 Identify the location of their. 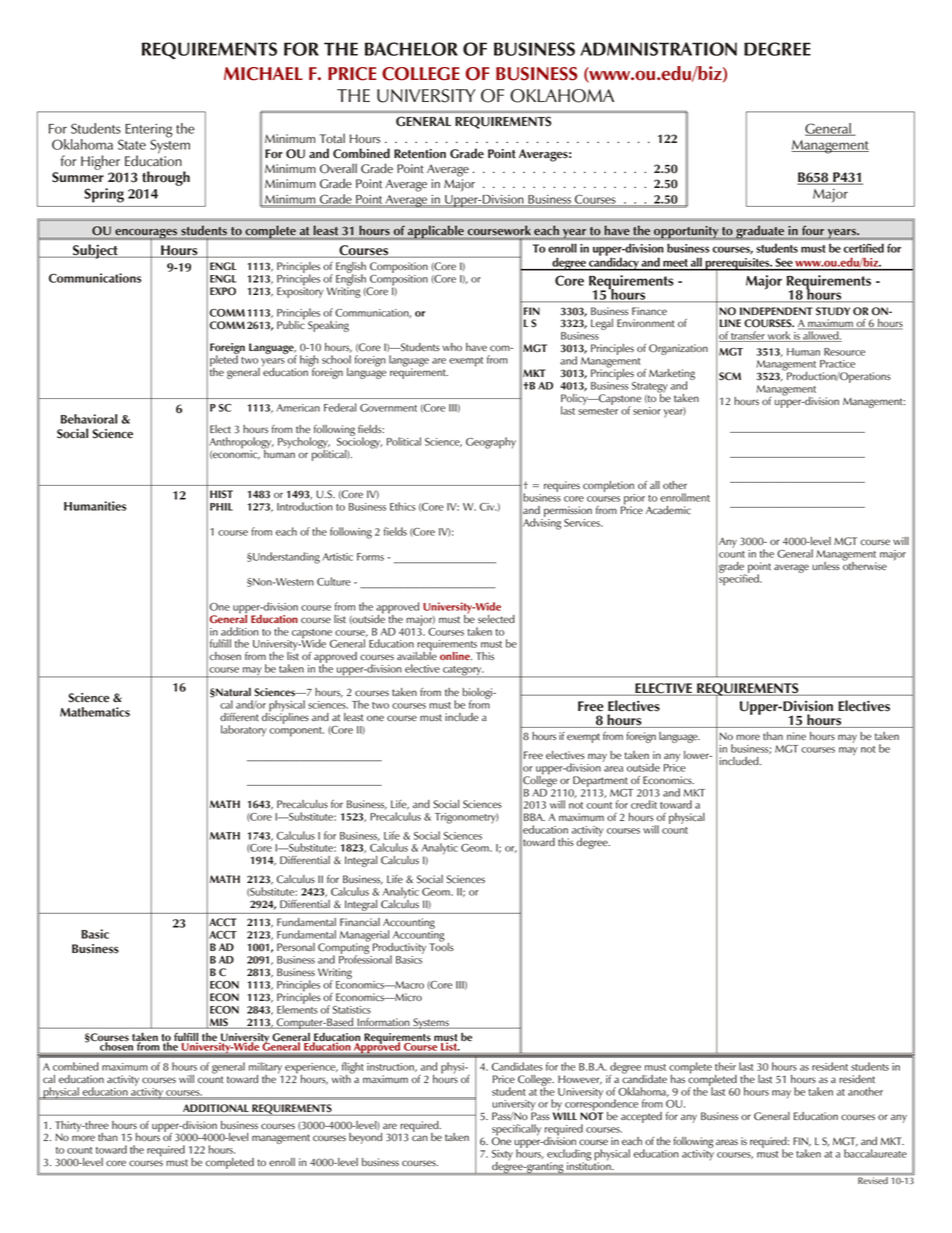
(725, 1066).
